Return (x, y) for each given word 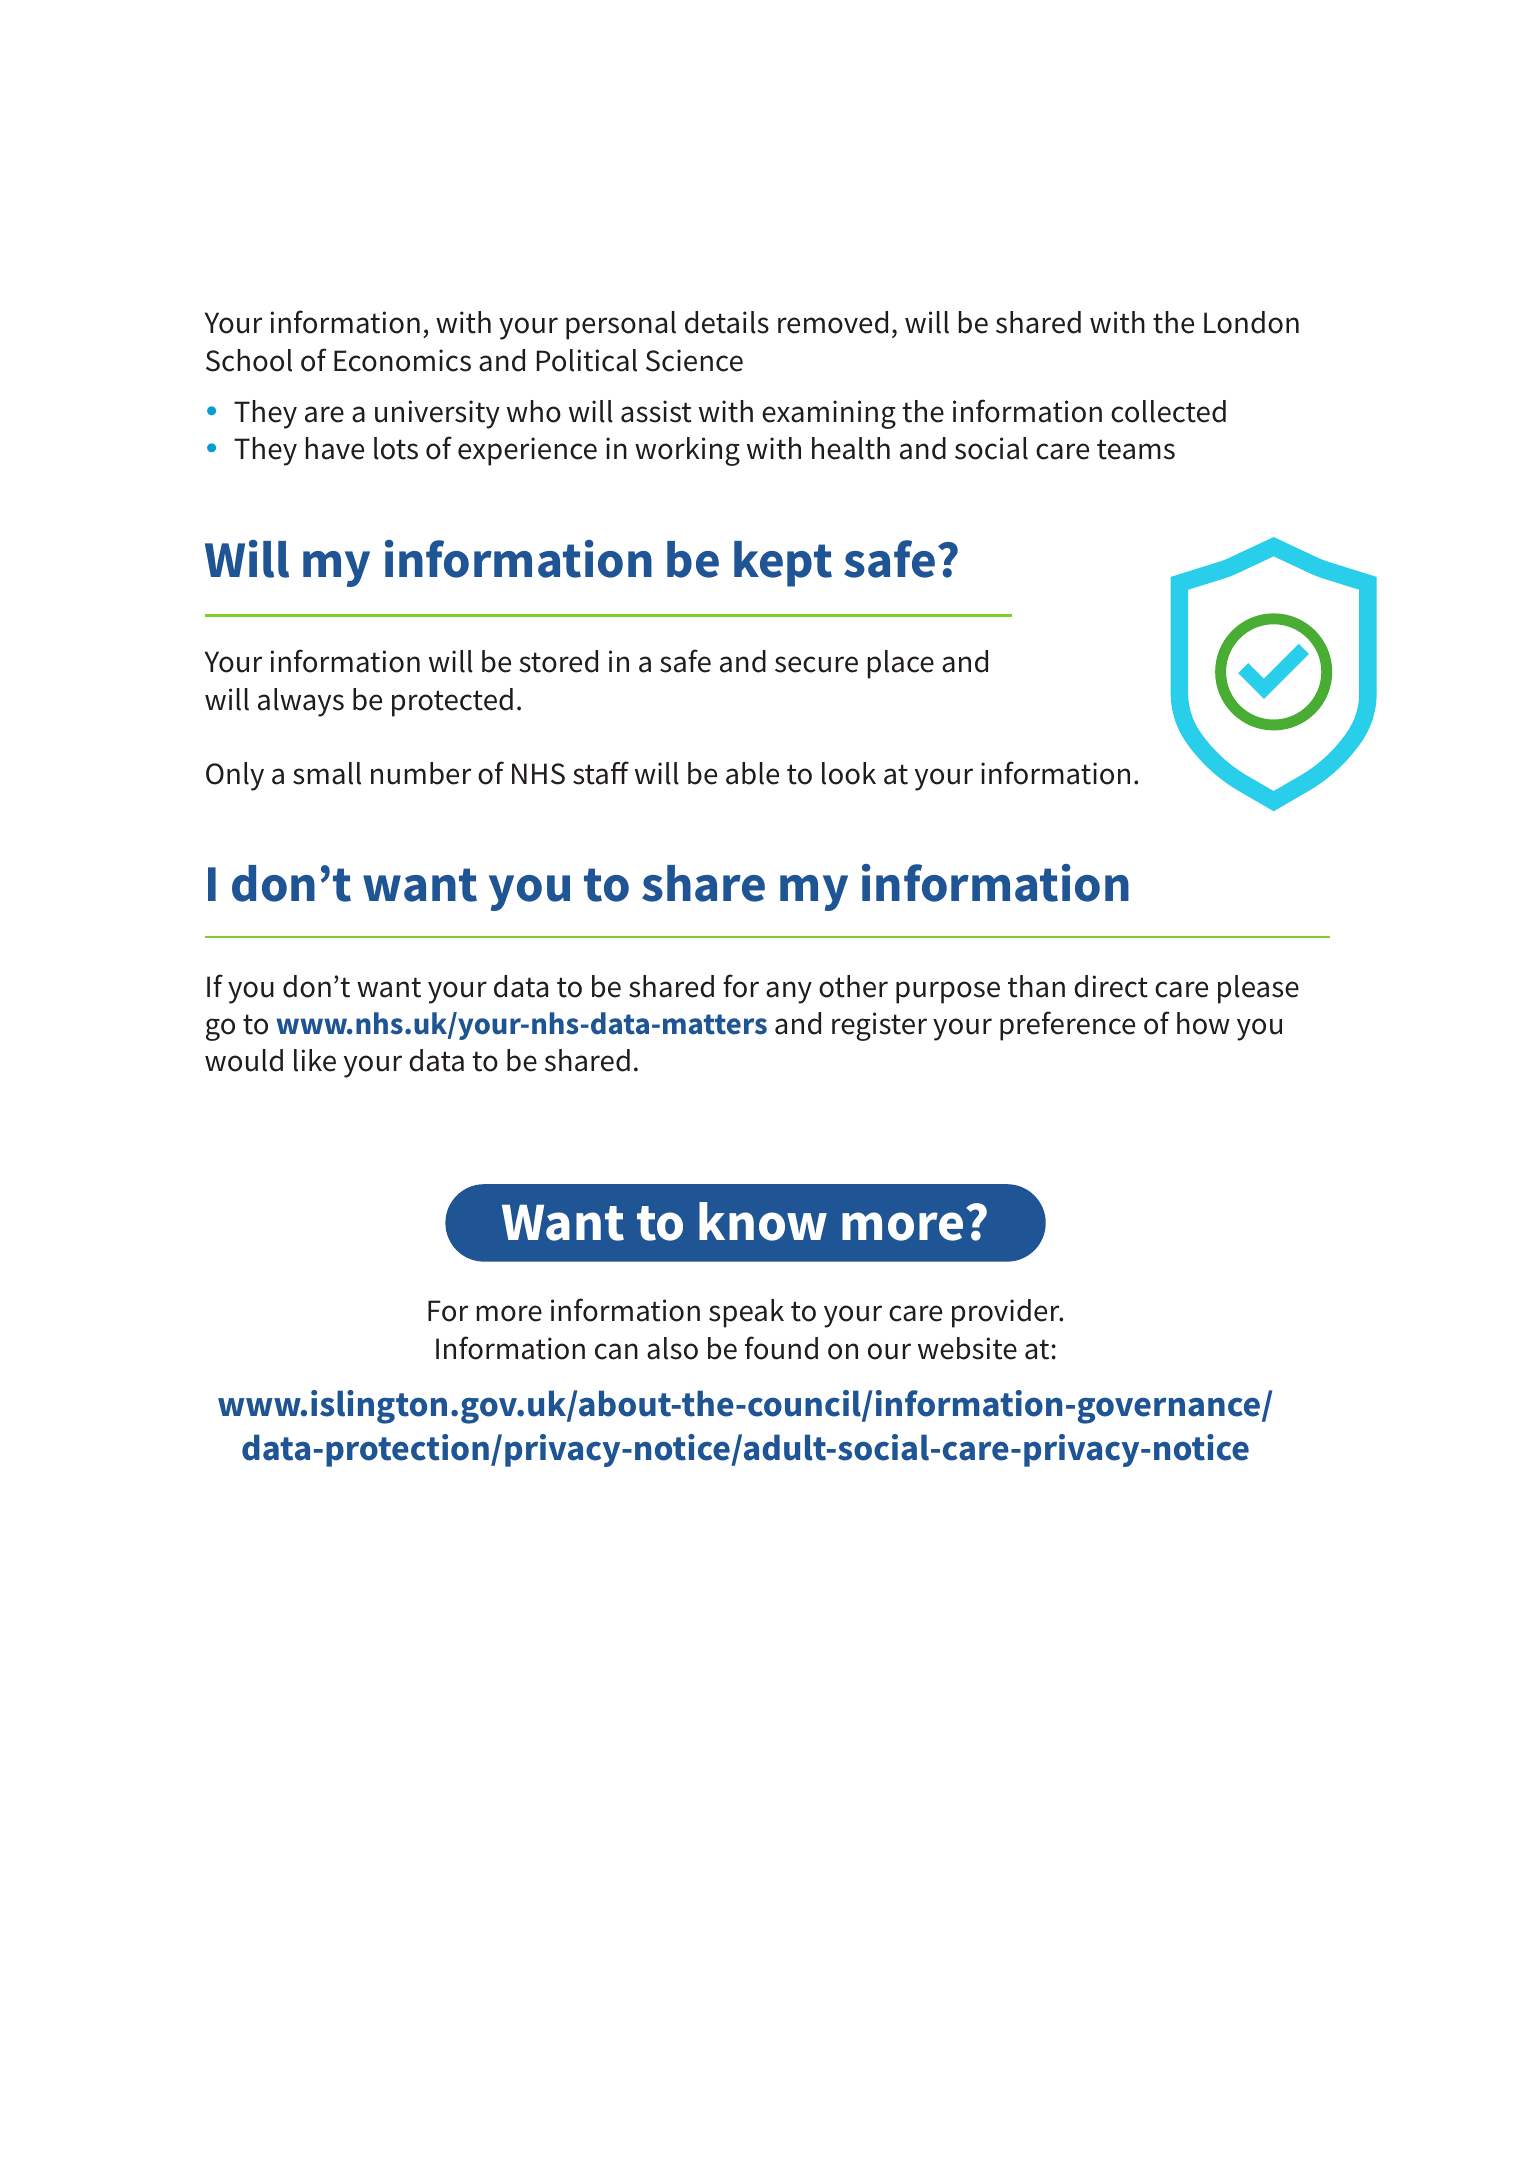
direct (1111, 986)
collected (1168, 411)
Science (694, 360)
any (789, 992)
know (763, 1221)
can (616, 1351)
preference (1067, 1026)
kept (783, 564)
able (752, 773)
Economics (402, 360)
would (244, 1060)
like (315, 1060)
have (335, 448)
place (901, 664)
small (327, 773)
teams (1136, 449)
